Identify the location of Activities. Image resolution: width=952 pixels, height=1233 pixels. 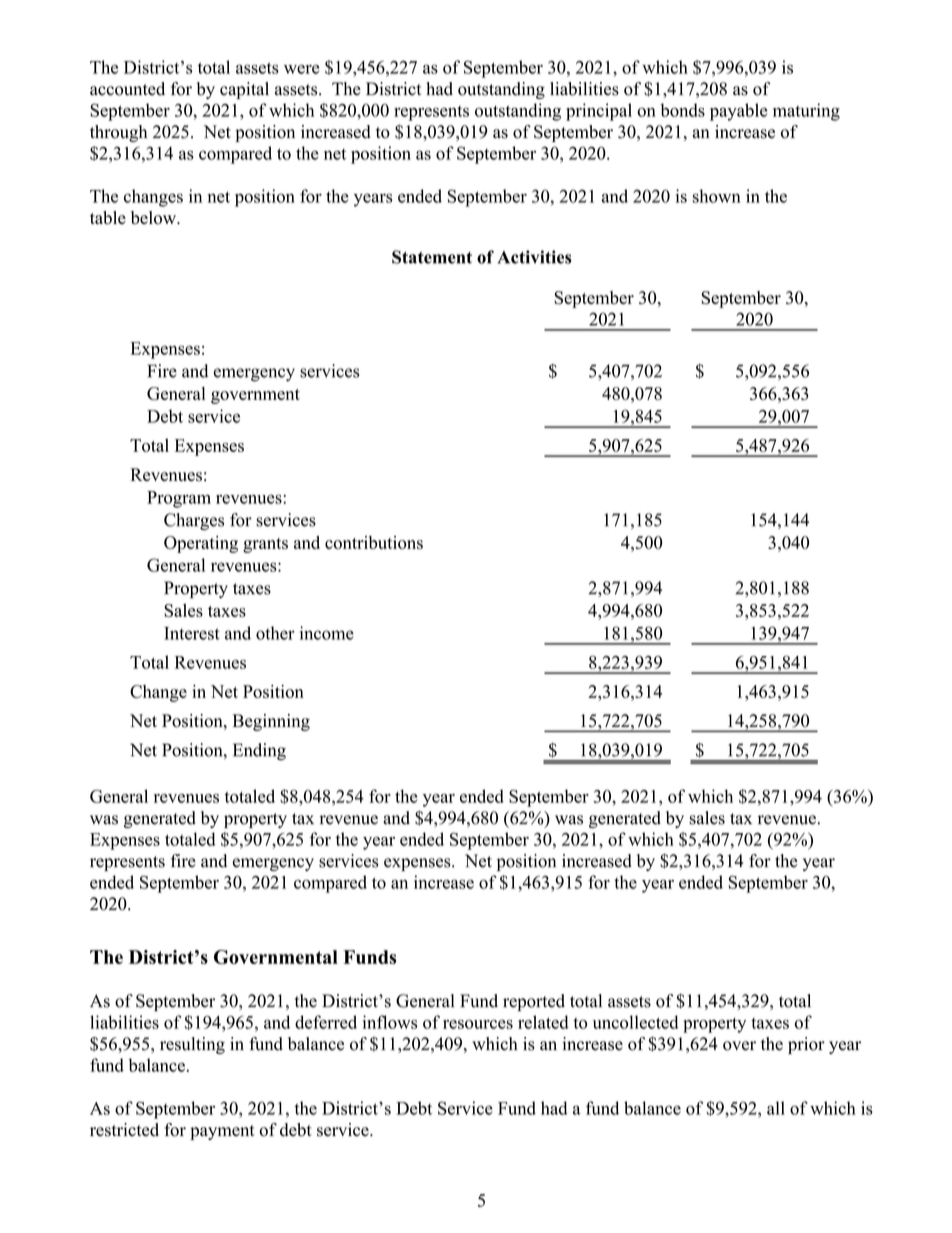
(534, 257).
